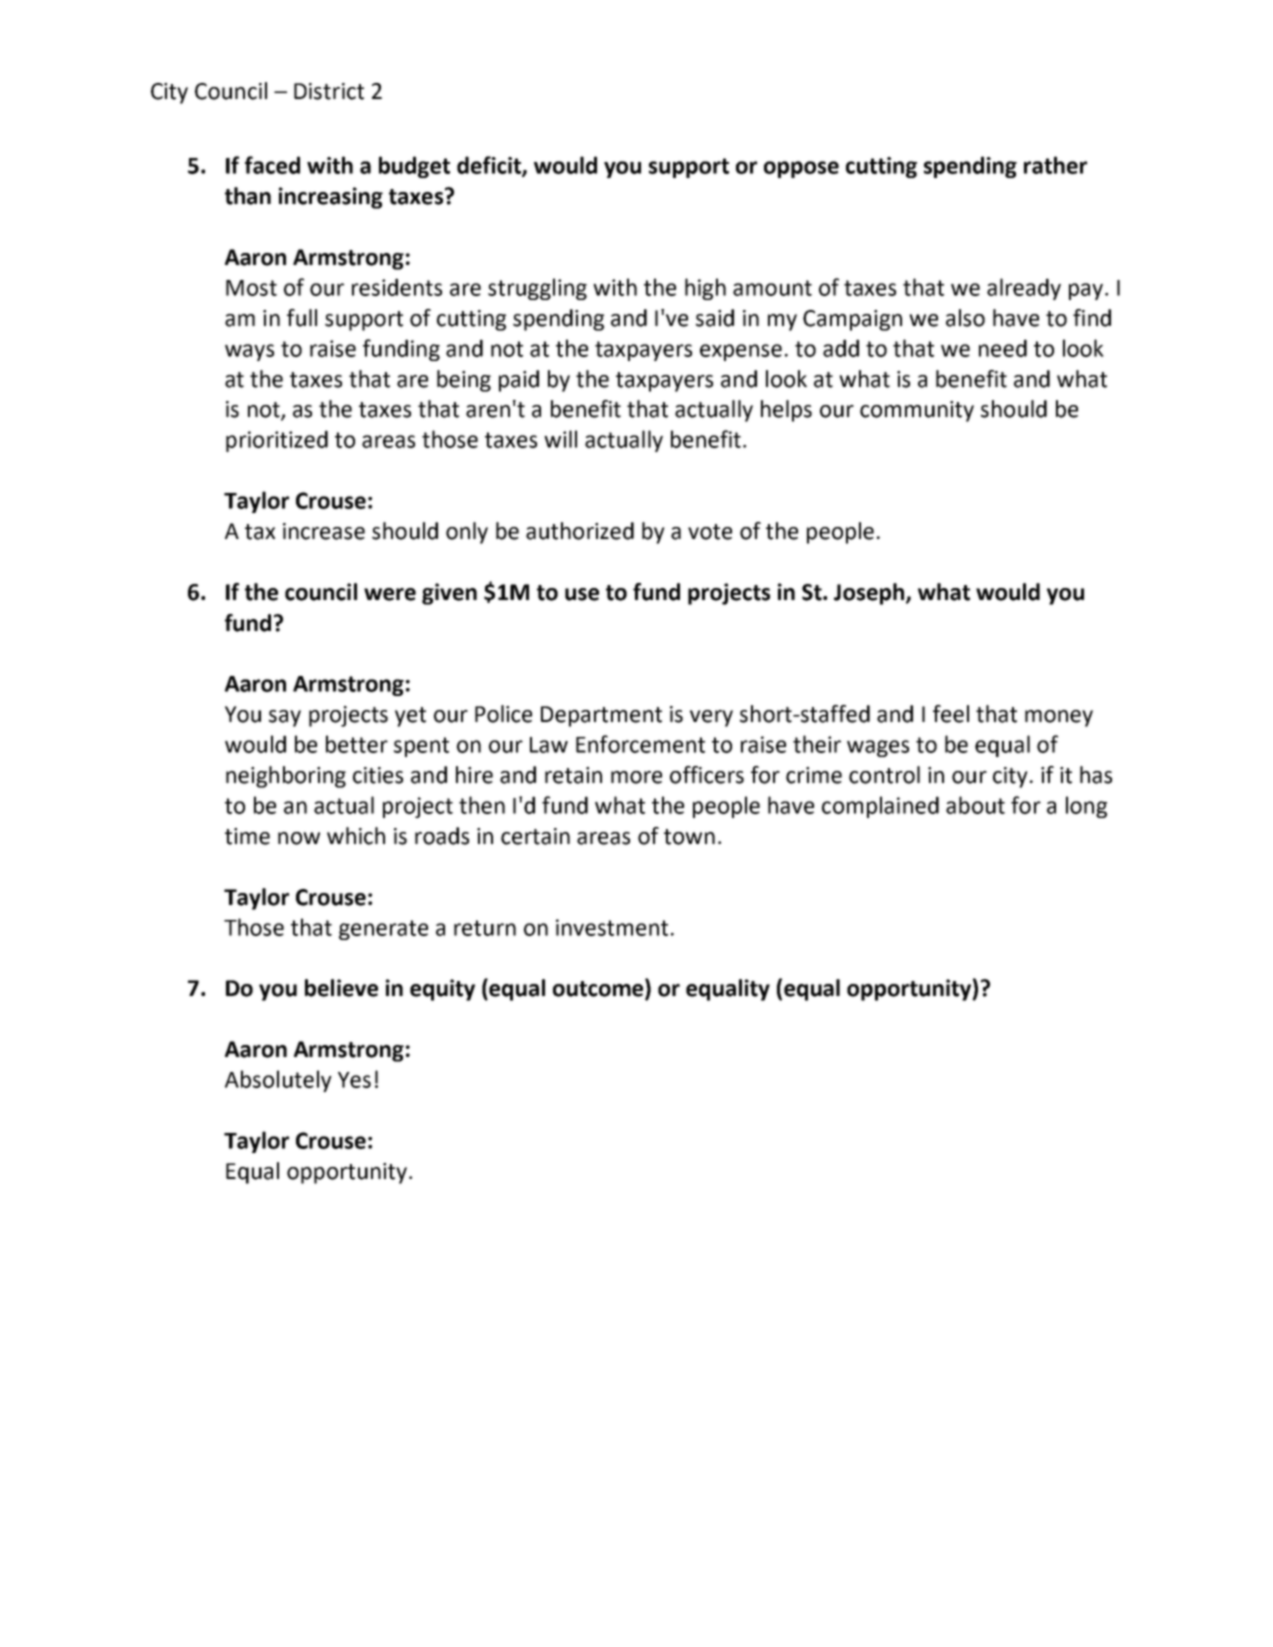  Describe the element at coordinates (302, 318) in the page. I see `full` at that location.
